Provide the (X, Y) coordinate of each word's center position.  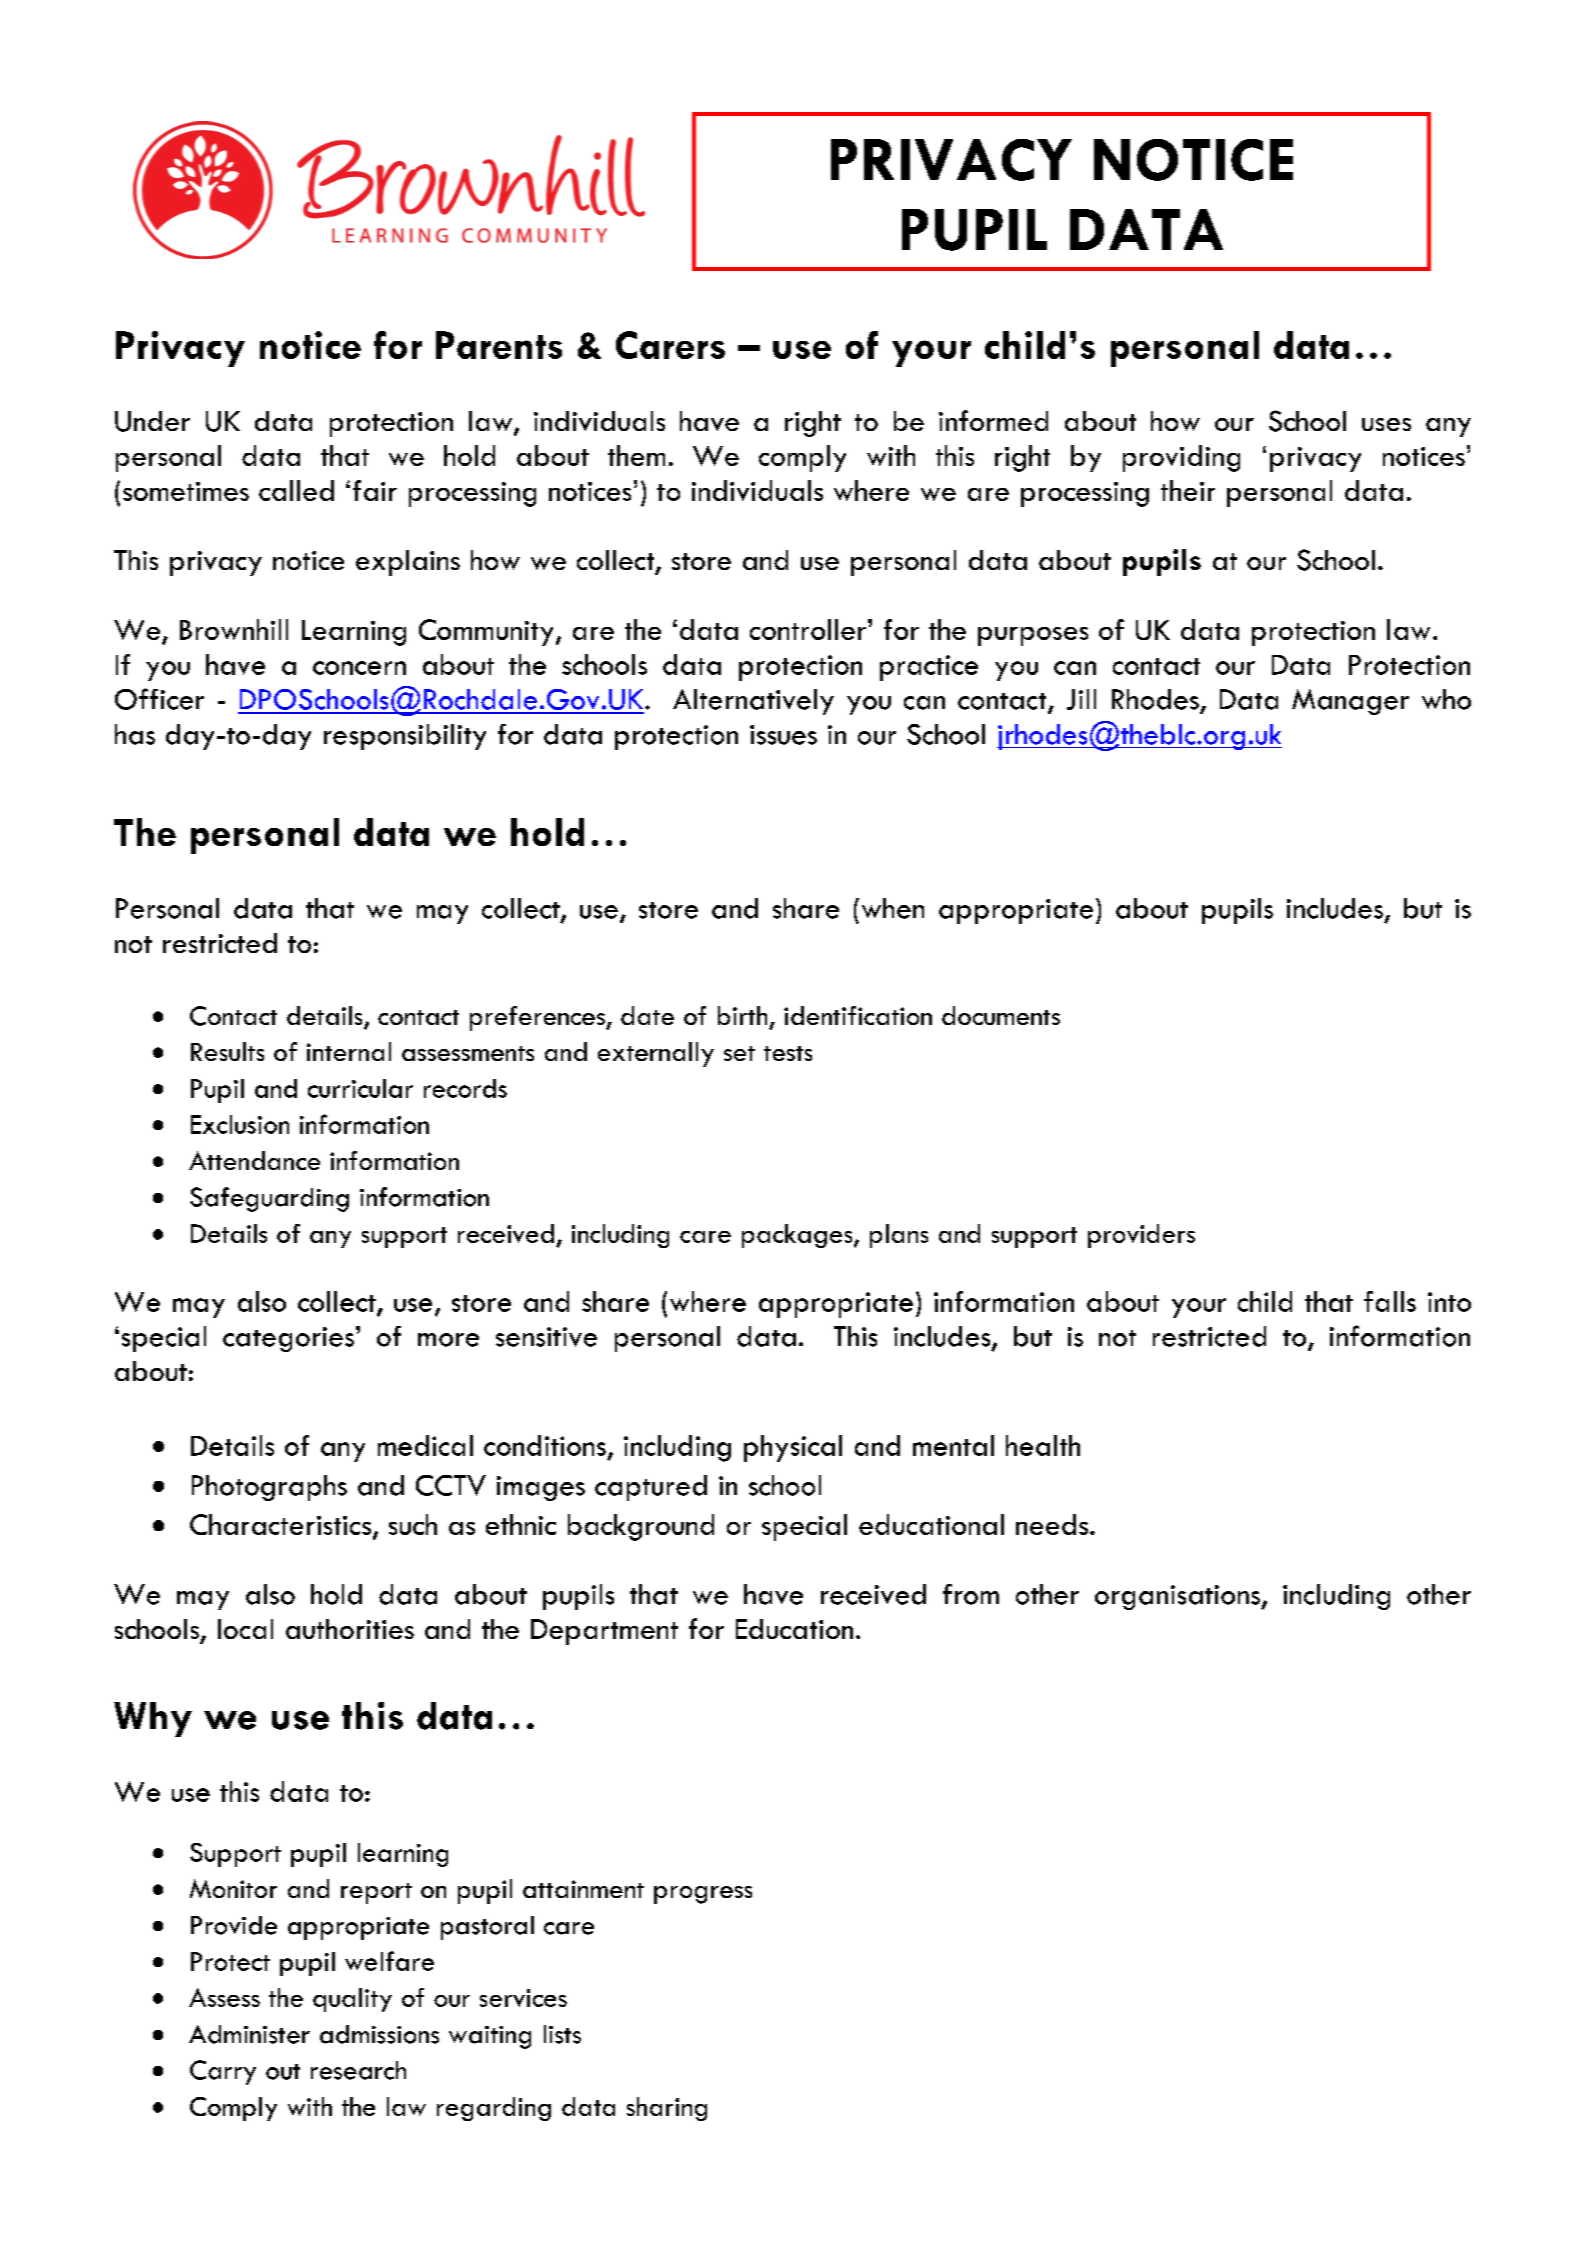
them (636, 455)
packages (798, 1236)
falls (1390, 1301)
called (296, 490)
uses (1386, 424)
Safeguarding (269, 1199)
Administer (249, 2034)
